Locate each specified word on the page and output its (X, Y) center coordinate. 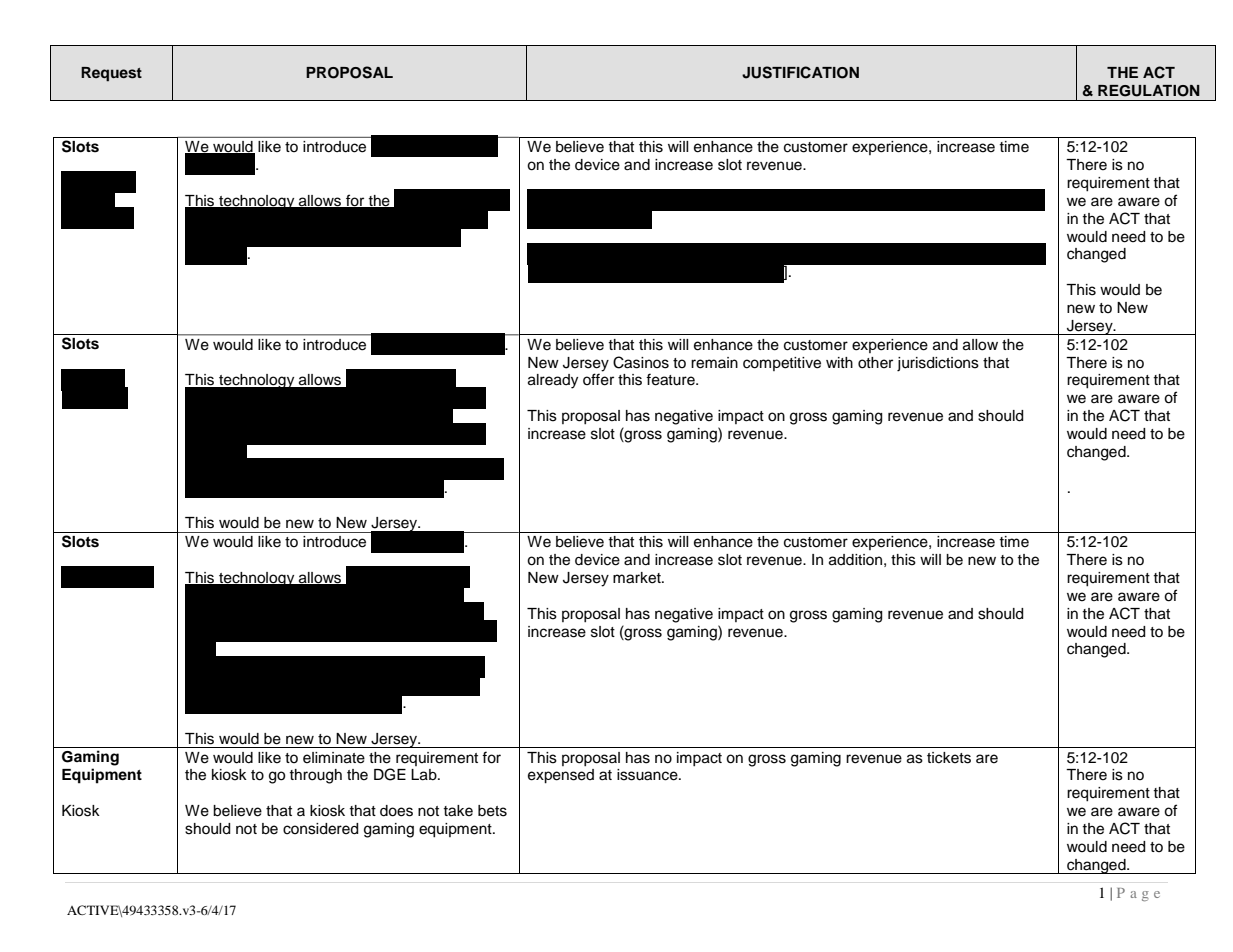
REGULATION (1149, 91)
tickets (949, 758)
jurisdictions (938, 364)
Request (111, 74)
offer (598, 379)
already (553, 381)
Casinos (641, 362)
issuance (648, 775)
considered (320, 829)
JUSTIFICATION (800, 72)
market (638, 578)
